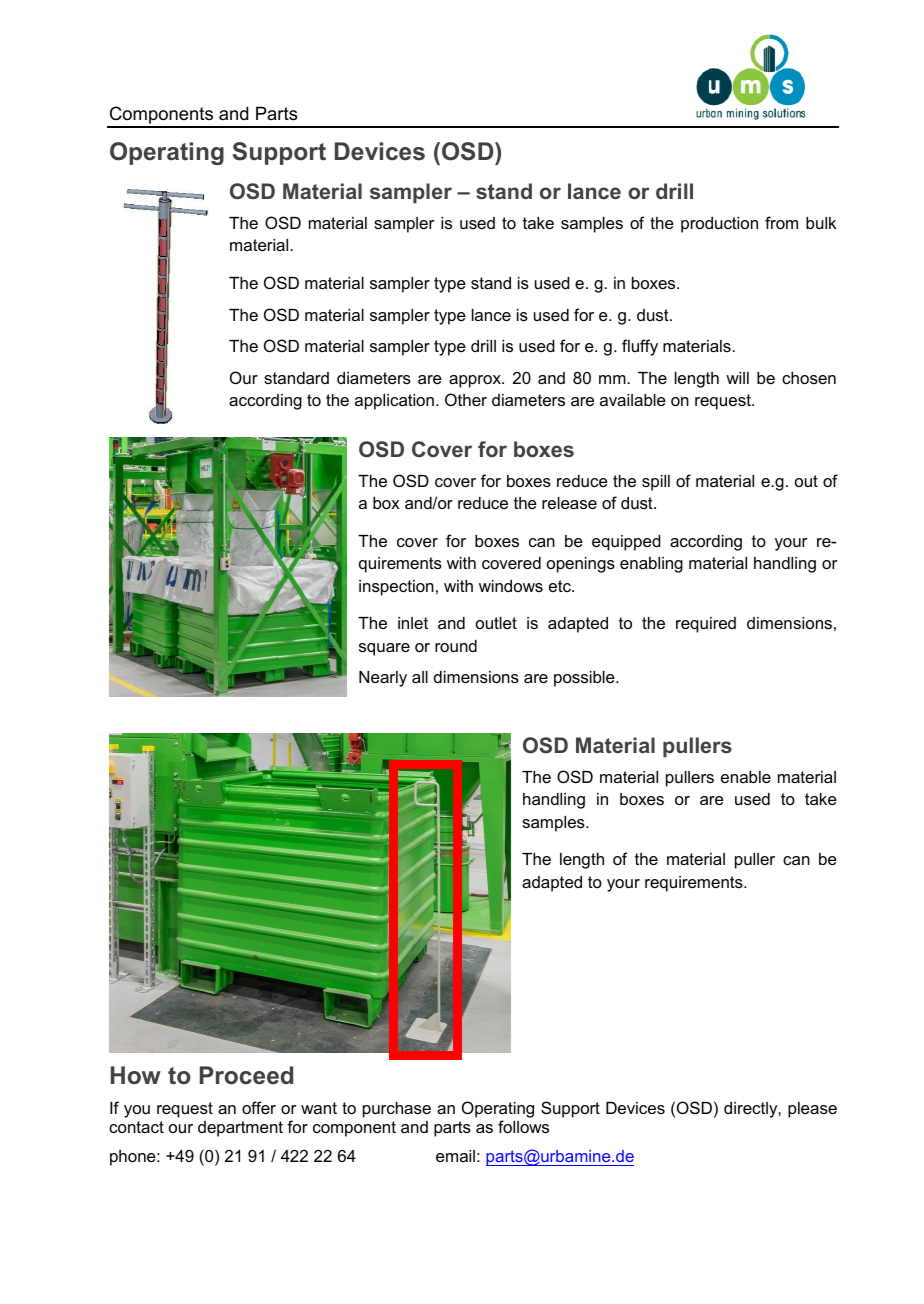 The height and width of the screenshot is (1304, 924). I want to click on Other, so click(466, 399).
